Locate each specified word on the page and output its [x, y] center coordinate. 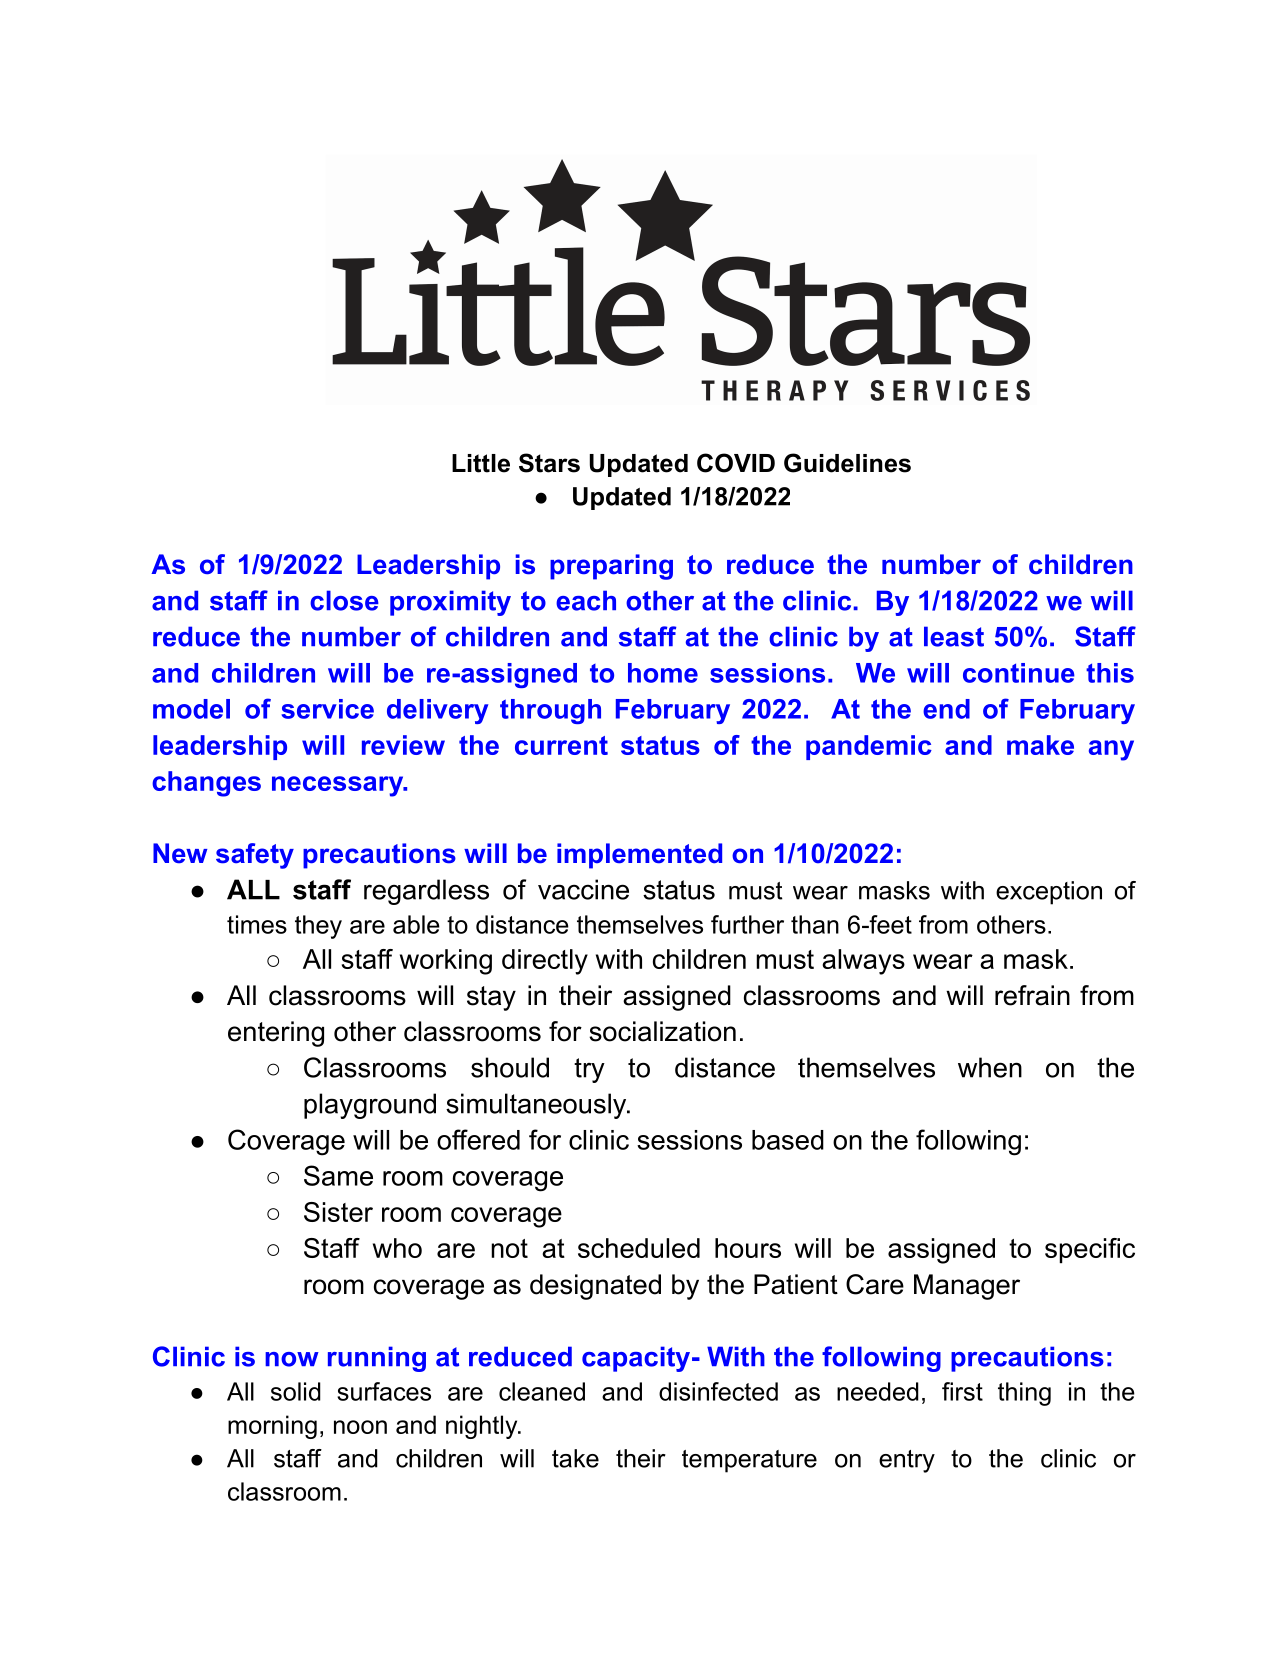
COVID [736, 463]
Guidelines [847, 463]
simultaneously [537, 1106]
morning [272, 1427]
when [990, 1067]
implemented [639, 856]
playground [370, 1106]
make [1040, 745]
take [575, 1458]
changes [206, 784]
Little [481, 463]
